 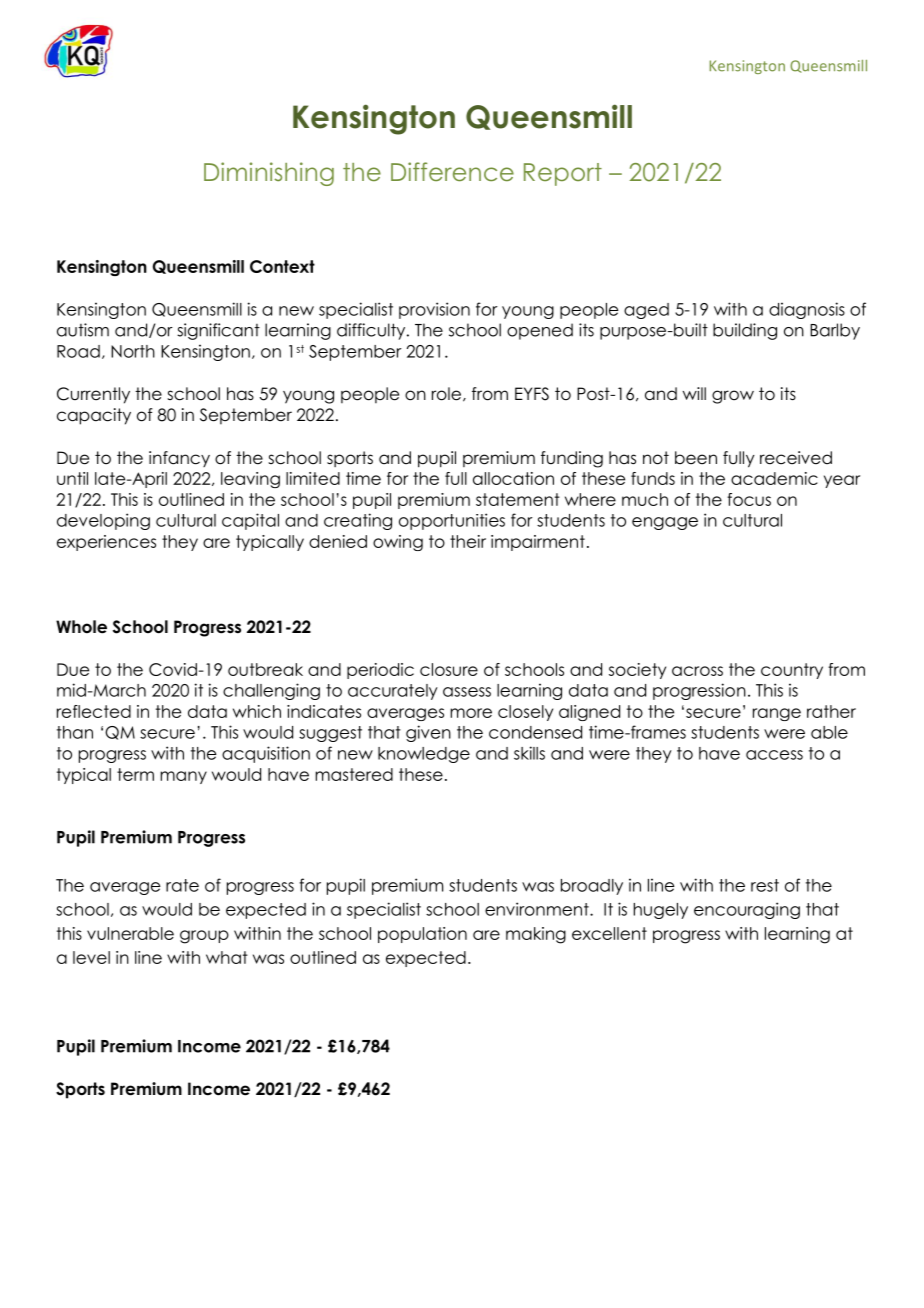 I want to click on Report, so click(x=563, y=174).
